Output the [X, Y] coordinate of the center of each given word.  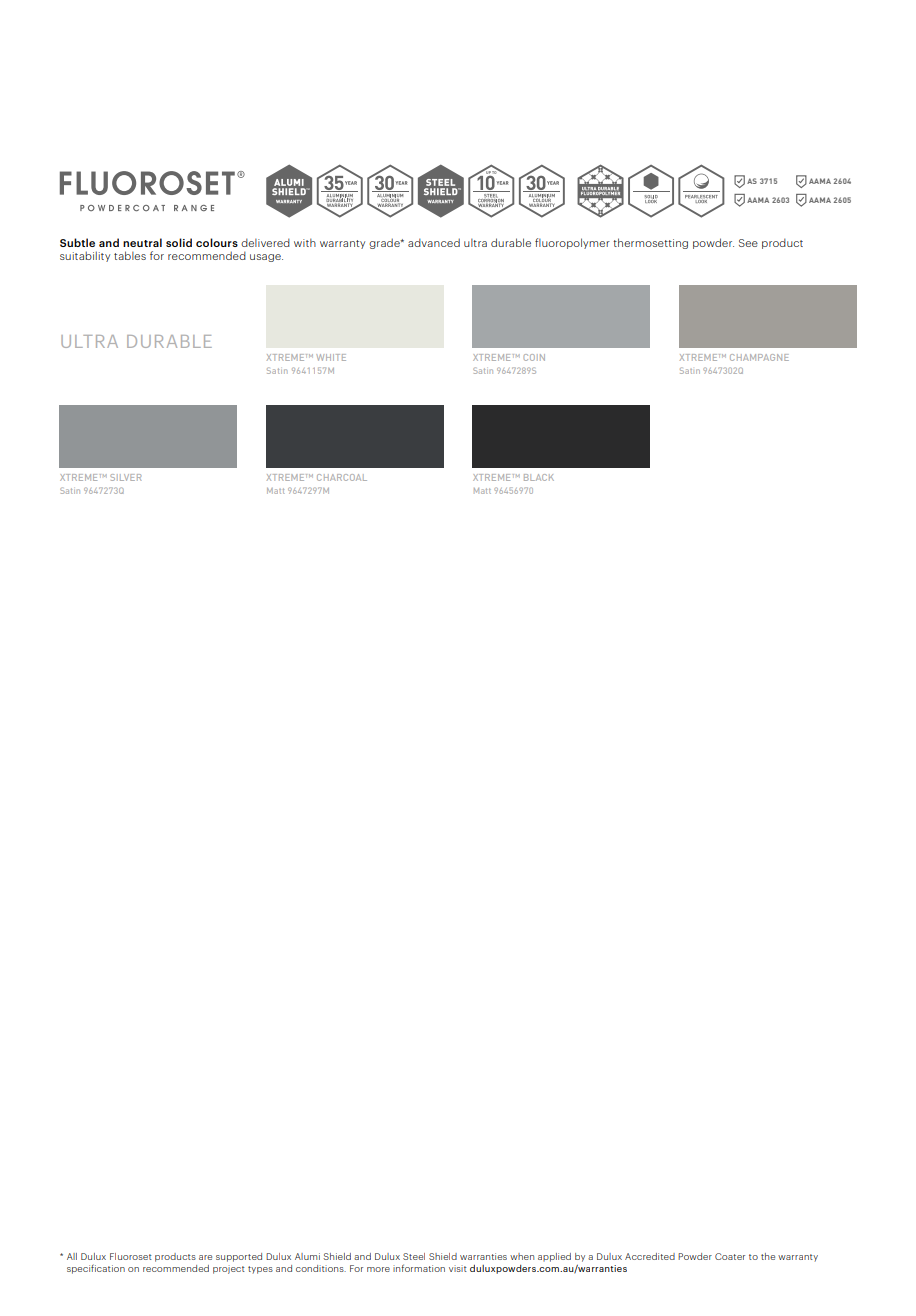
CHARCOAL [342, 477]
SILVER [125, 477]
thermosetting [650, 243]
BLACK [539, 477]
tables [130, 255]
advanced [434, 242]
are [205, 1257]
